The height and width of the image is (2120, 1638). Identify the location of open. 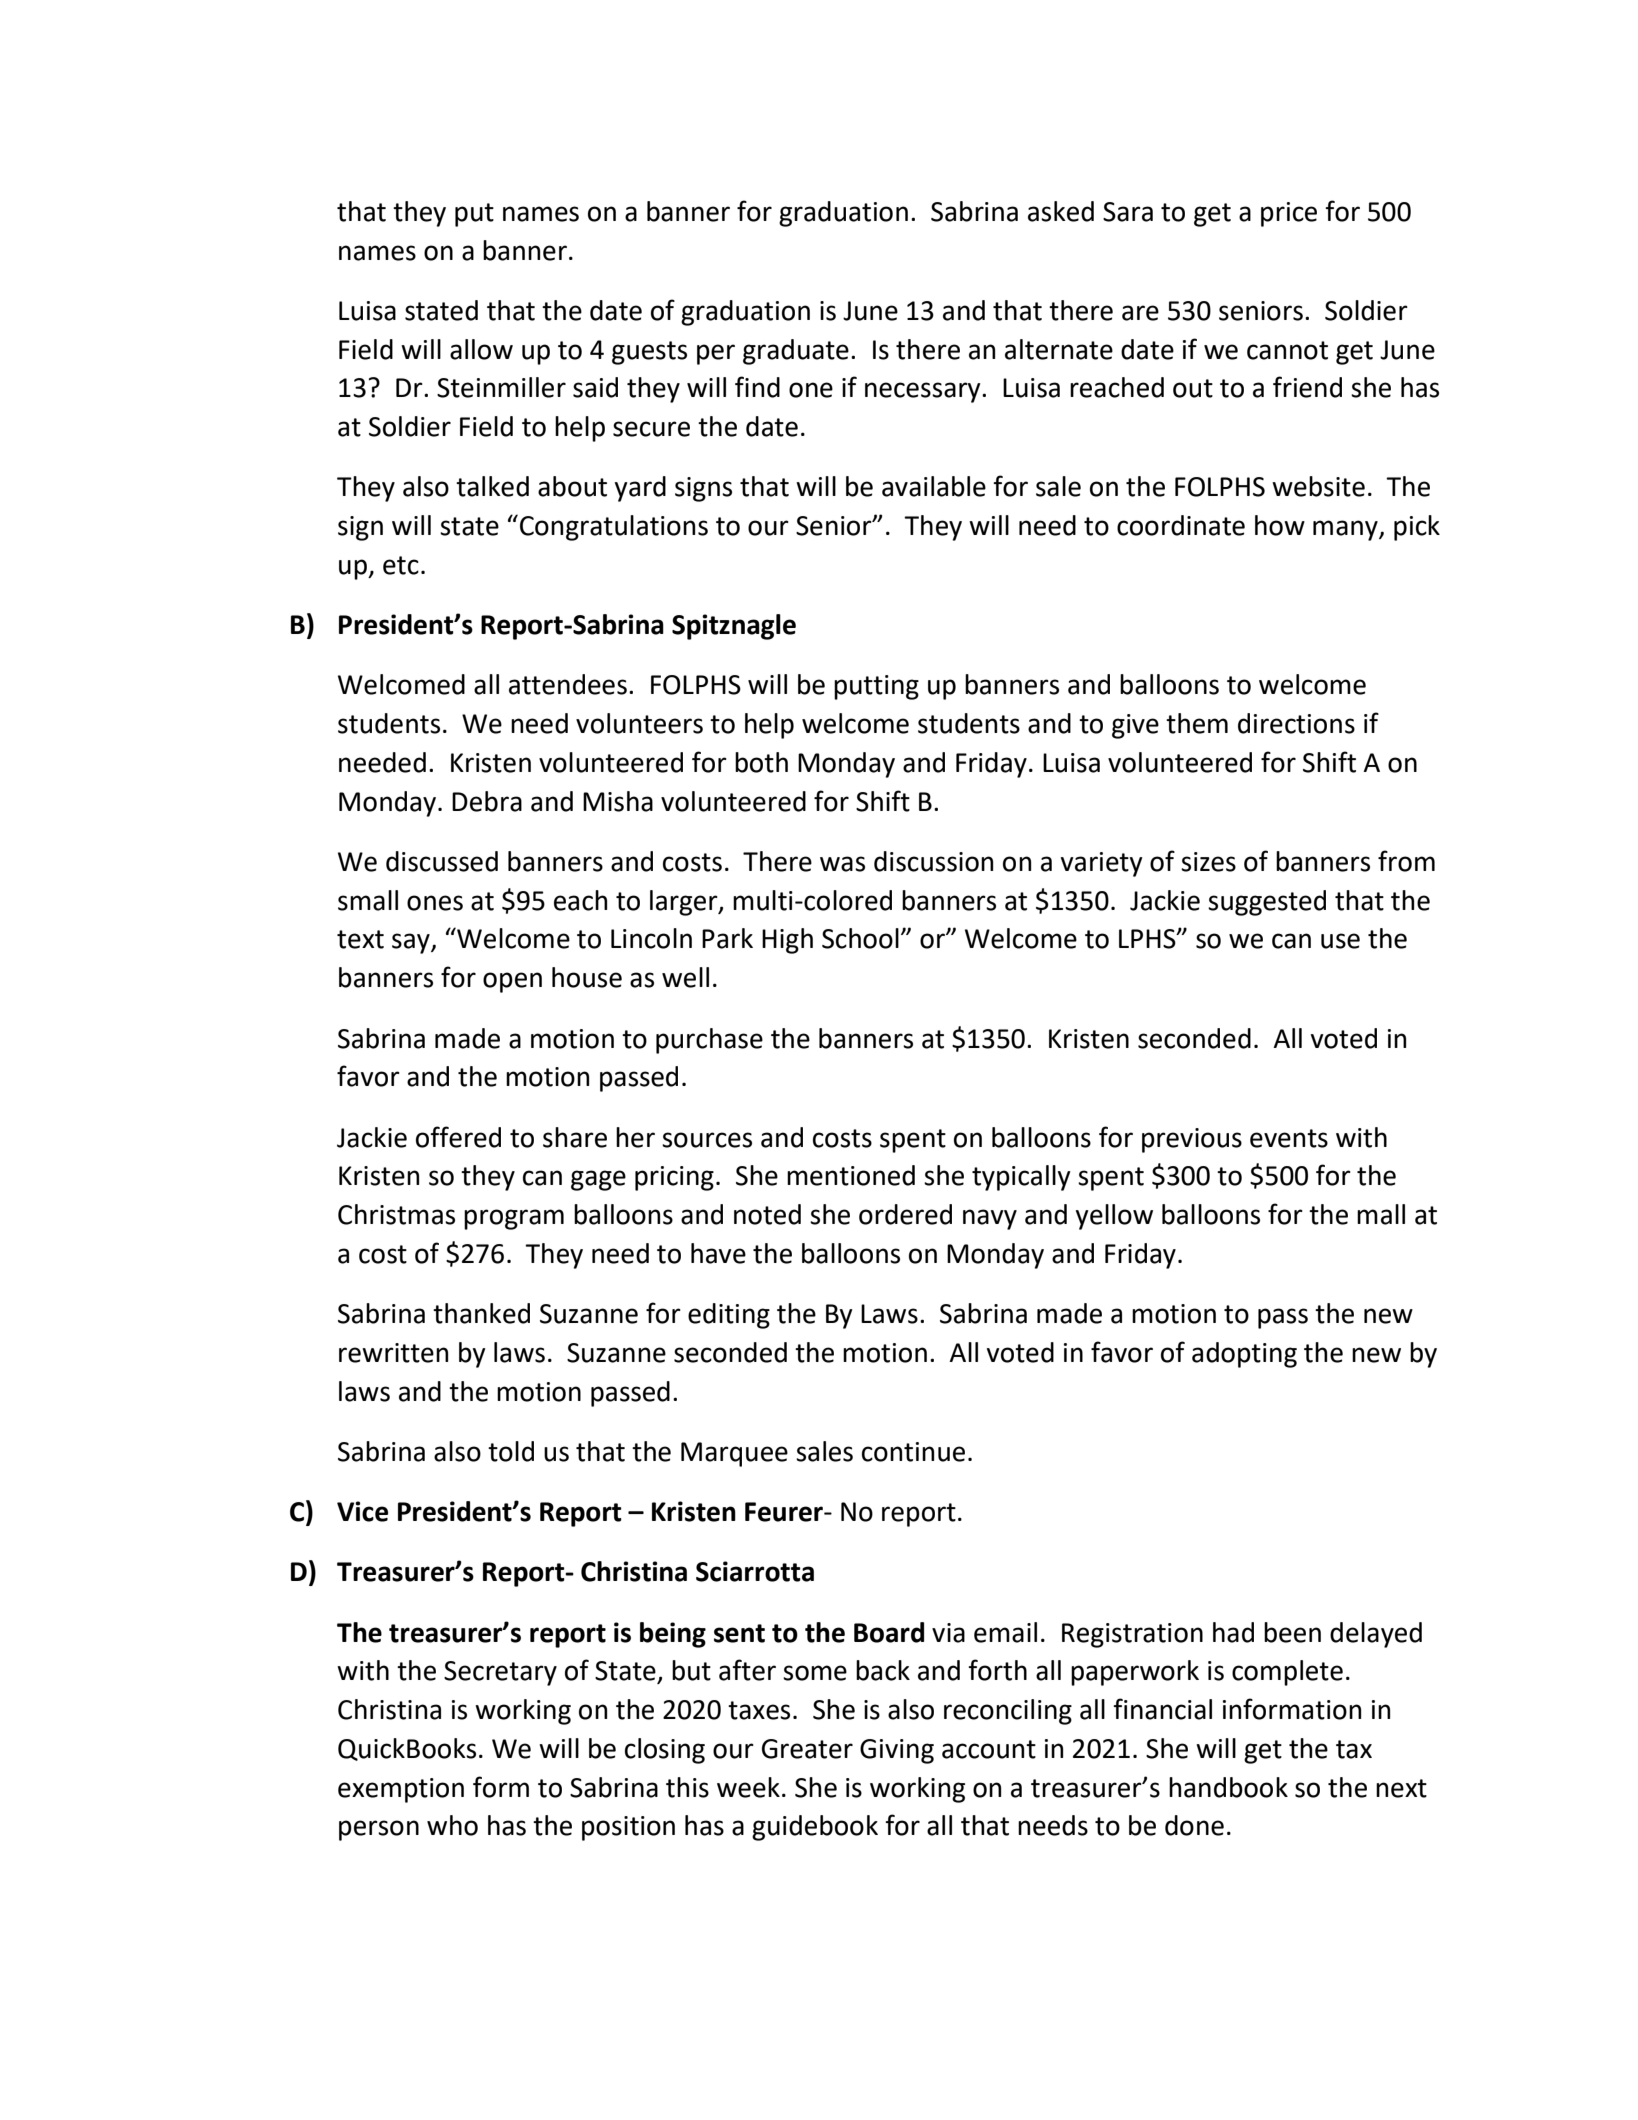
(512, 982).
